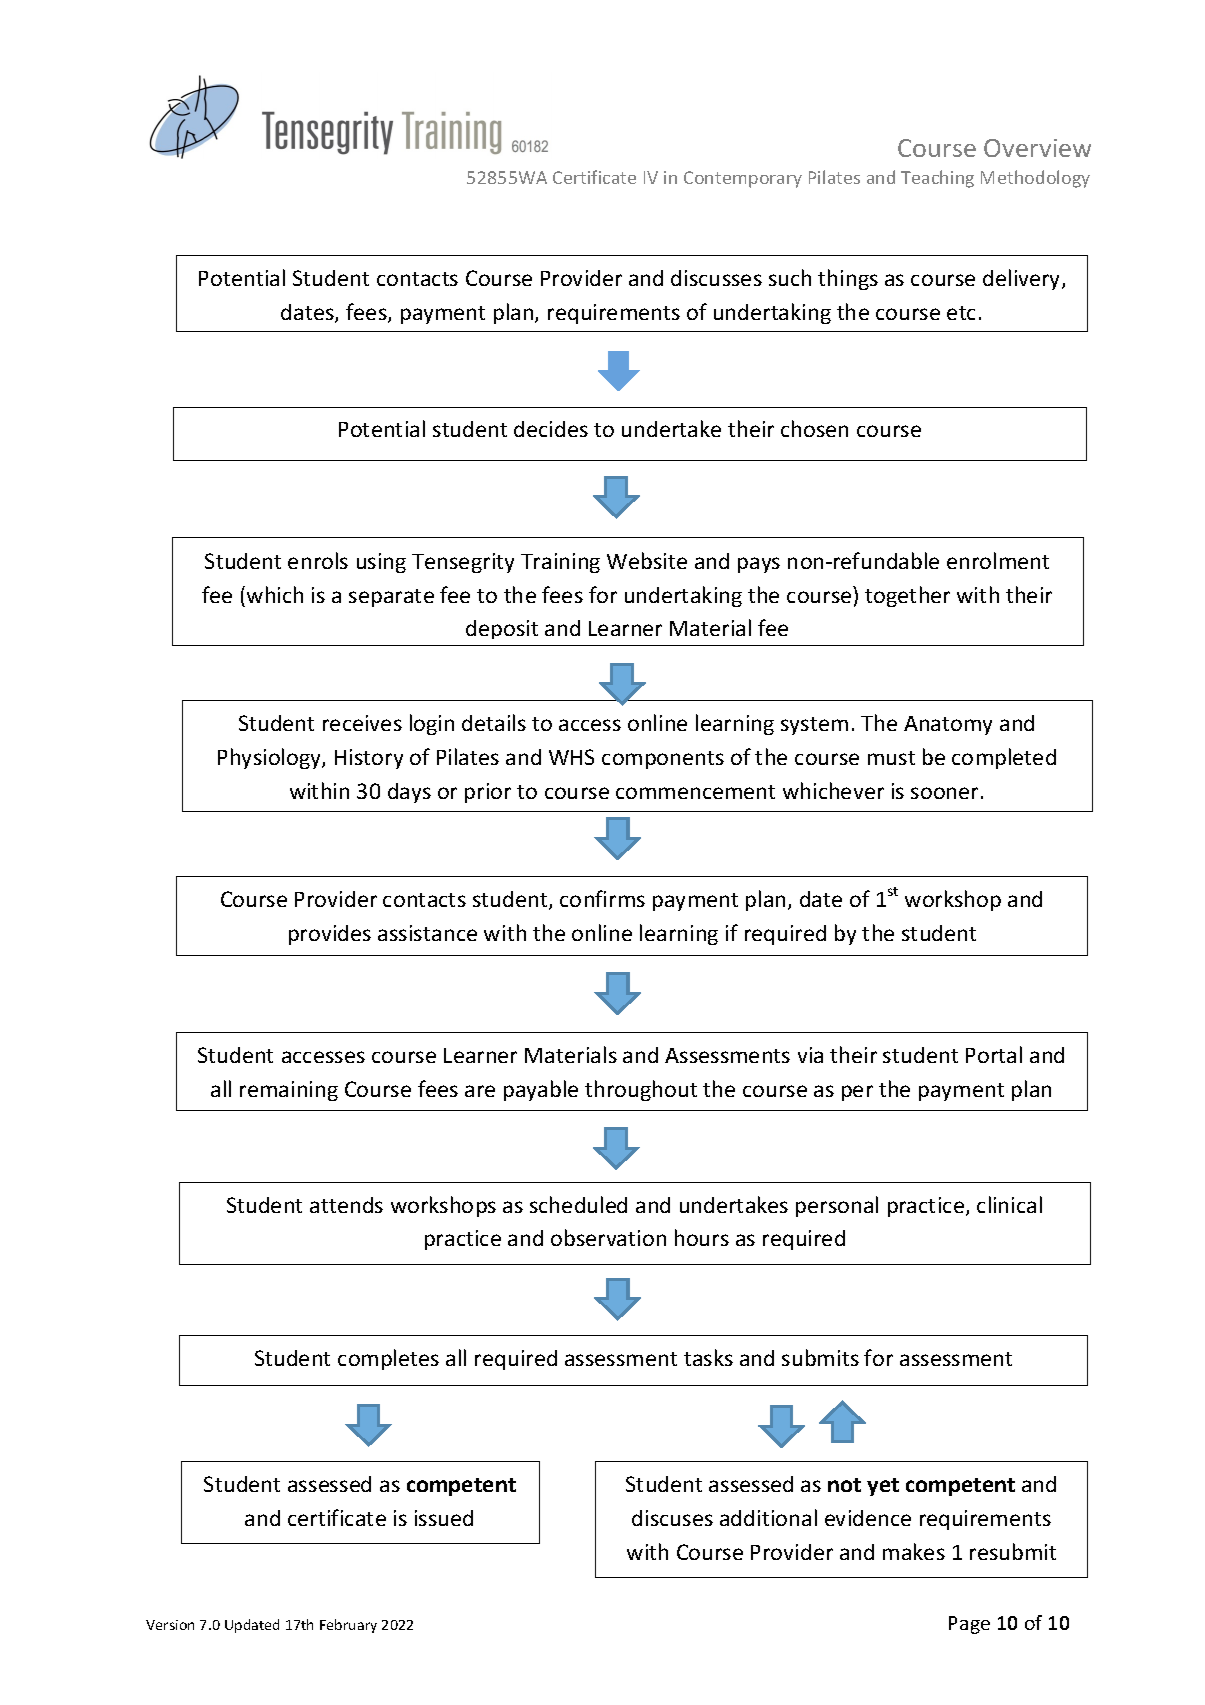  What do you see at coordinates (362, 723) in the screenshot?
I see `receives` at bounding box center [362, 723].
